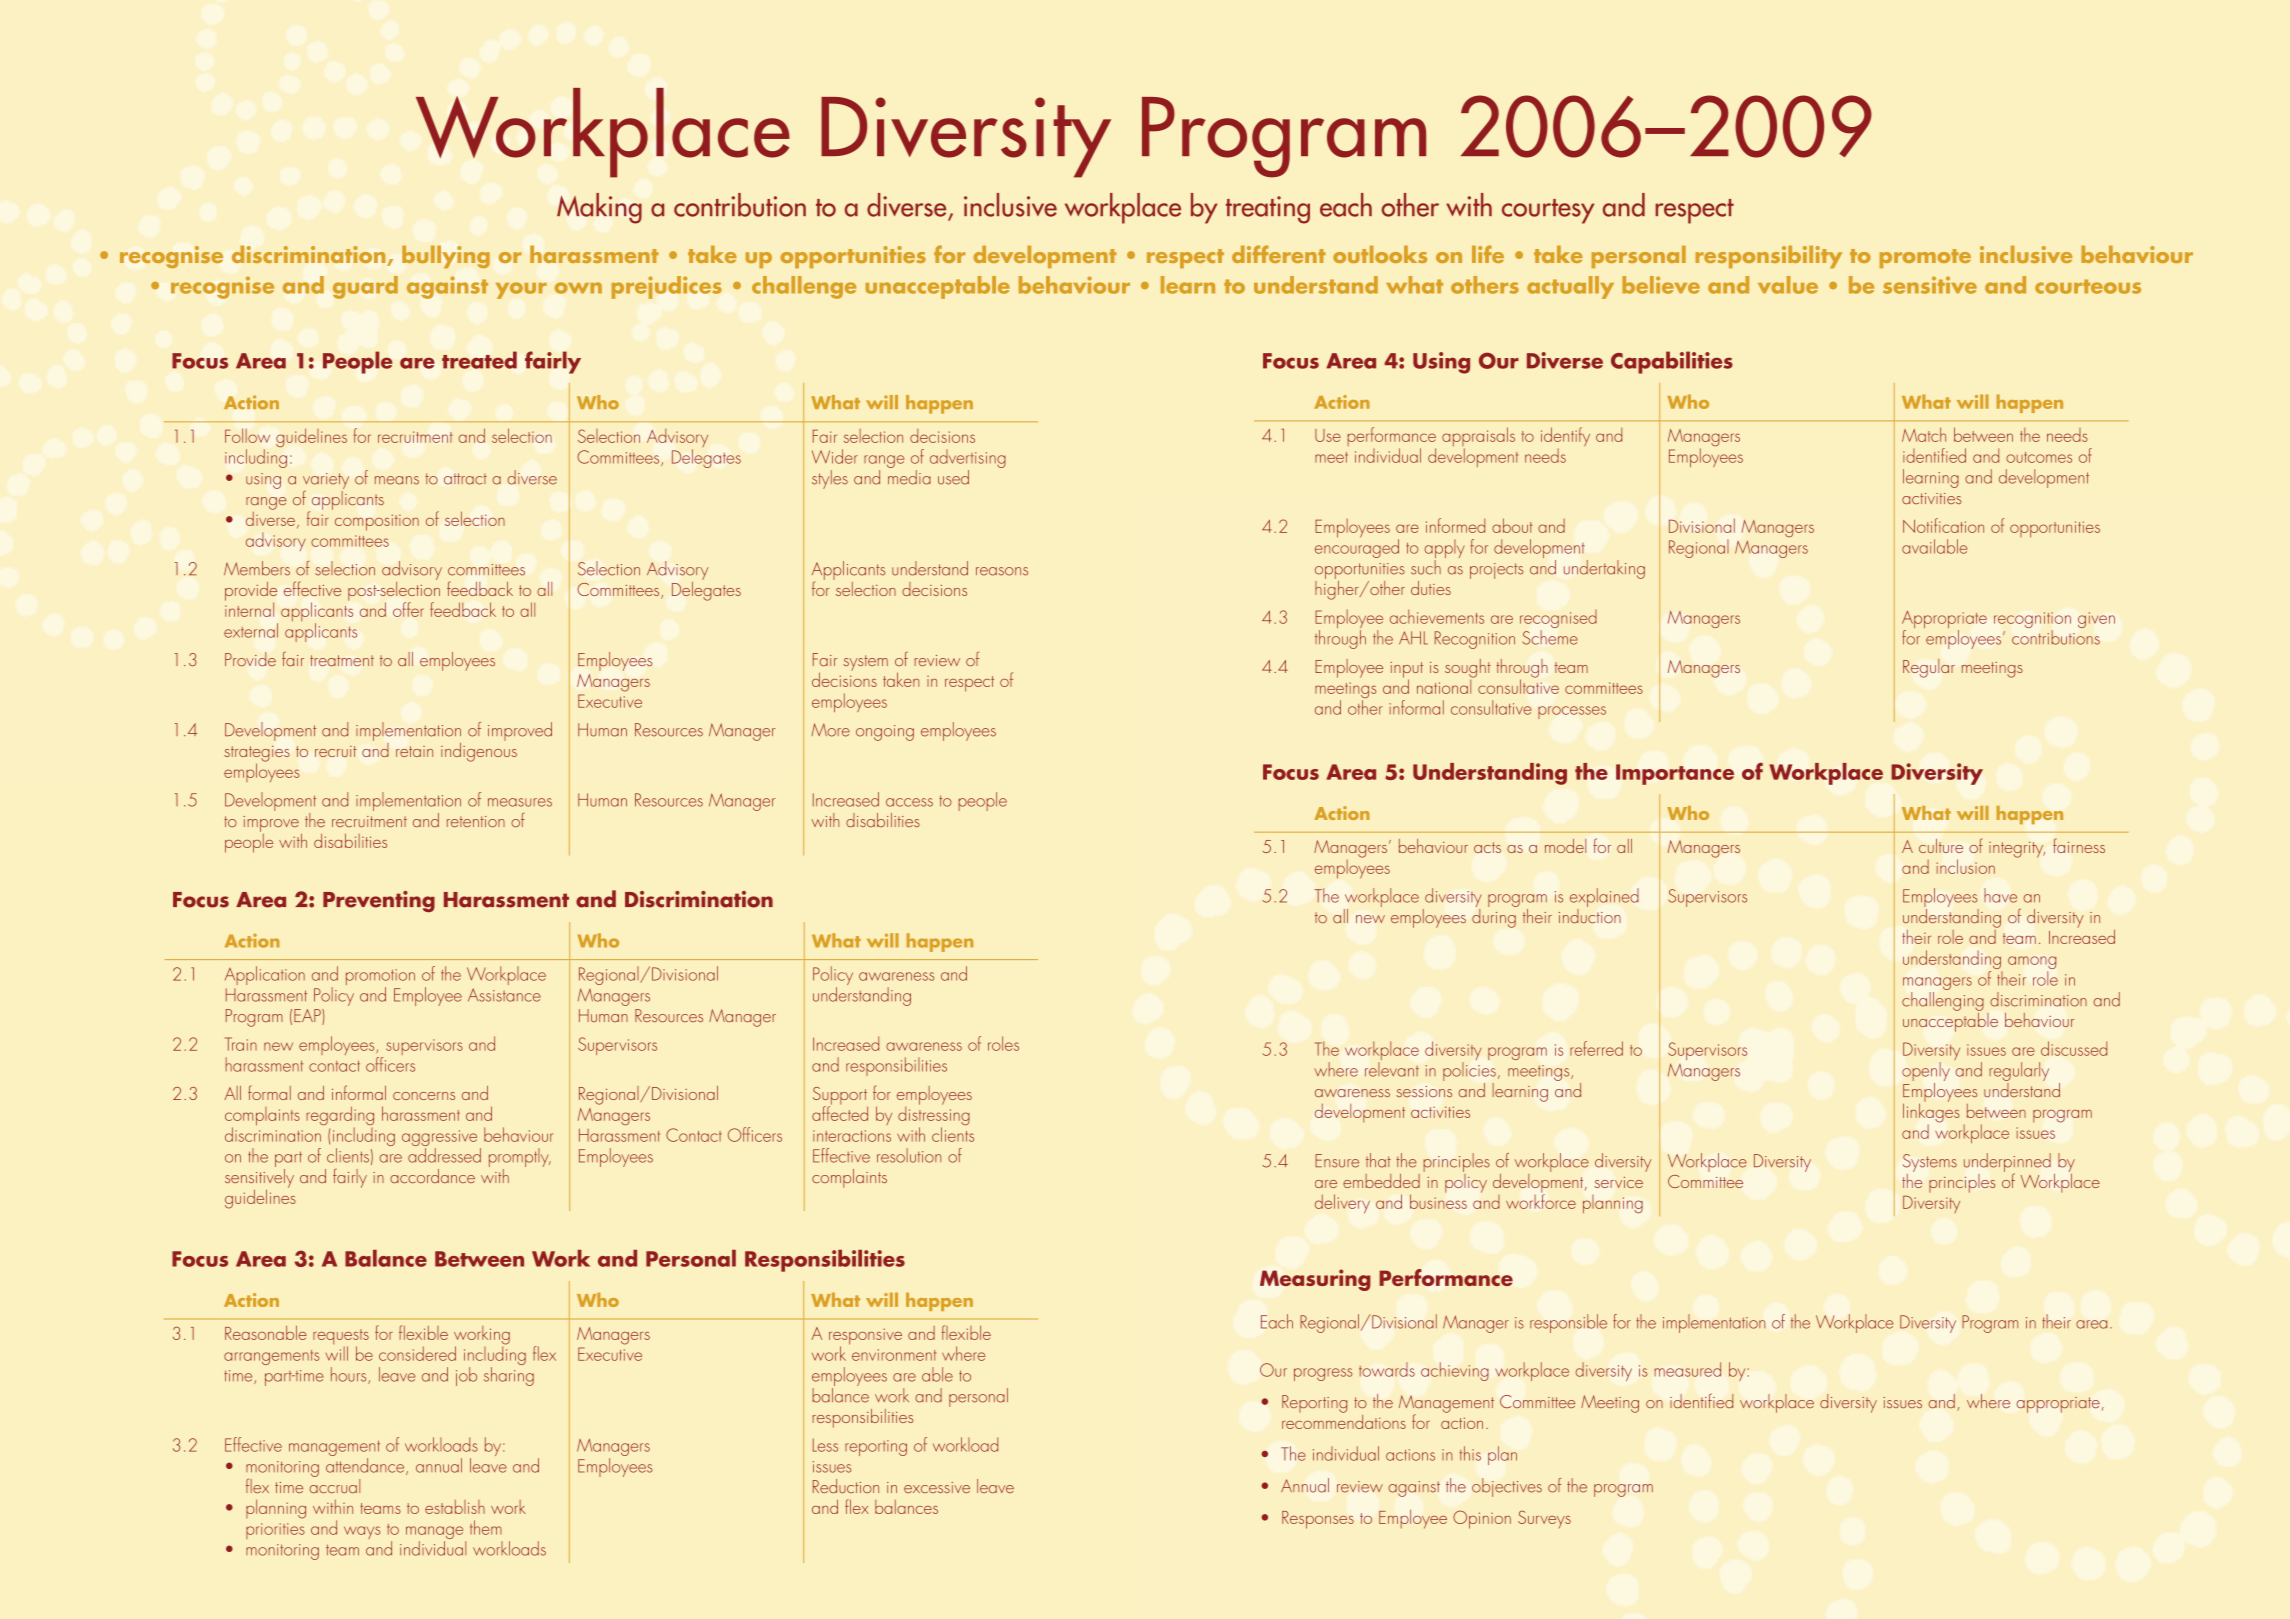 This screenshot has height=1619, width=2290. I want to click on delivery, so click(1342, 1203).
